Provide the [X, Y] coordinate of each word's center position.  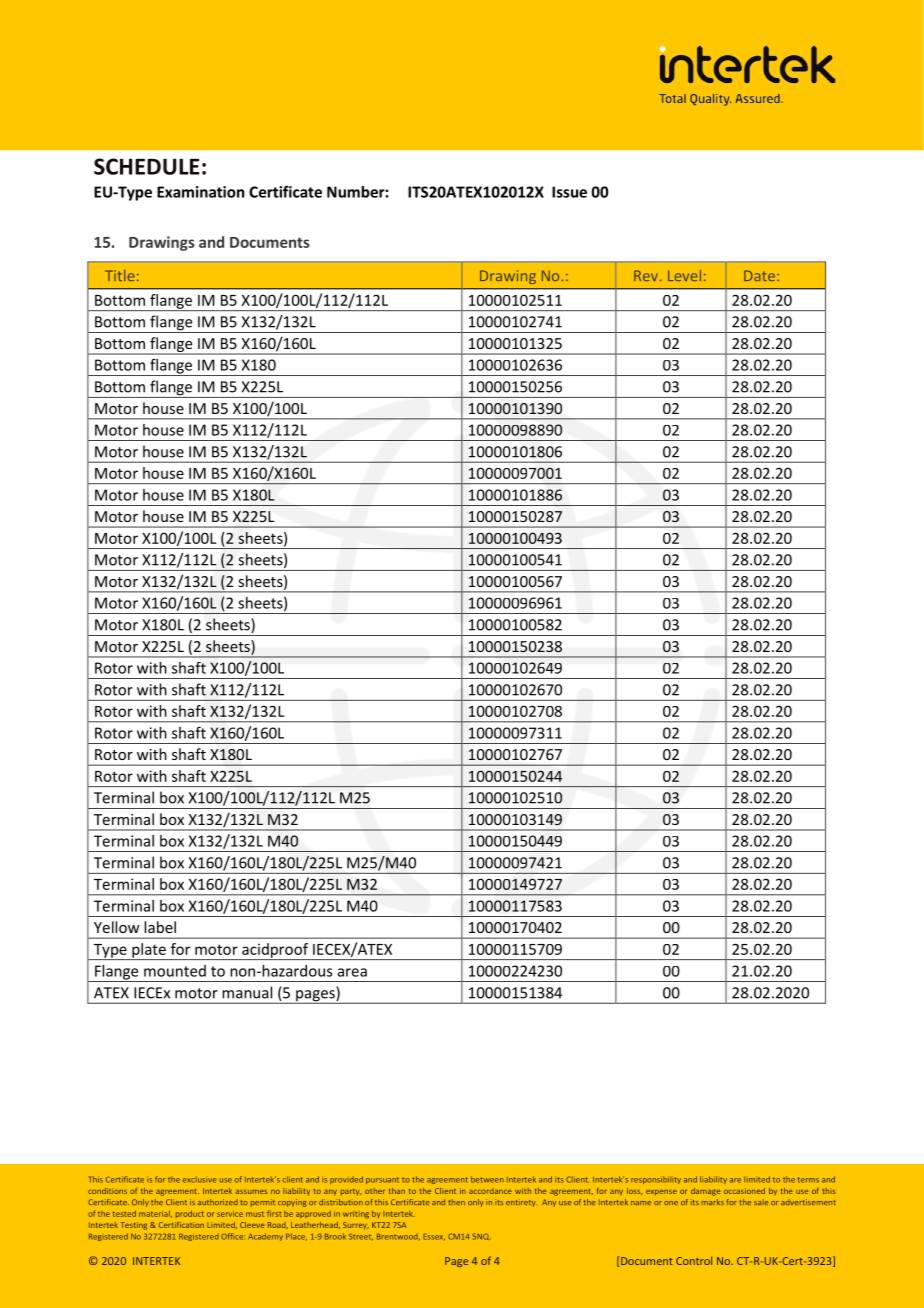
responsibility [656, 1180]
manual [247, 992]
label [160, 927]
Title [119, 275]
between [487, 1179]
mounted [175, 971]
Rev [647, 275]
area [352, 972]
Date [761, 275]
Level [684, 275]
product [190, 1214]
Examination [200, 192]
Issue [569, 192]
